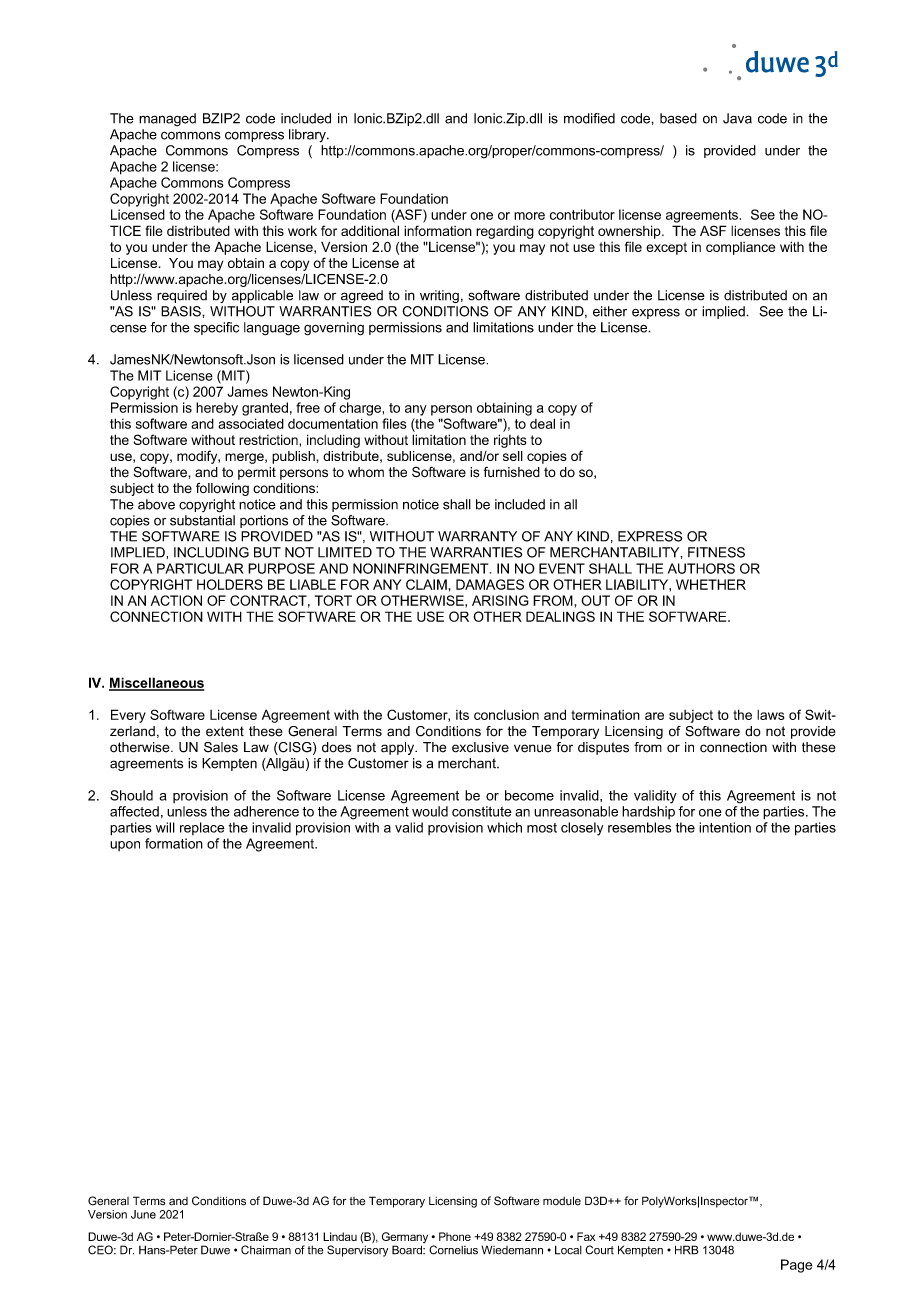  I want to click on Phone, so click(455, 1236).
